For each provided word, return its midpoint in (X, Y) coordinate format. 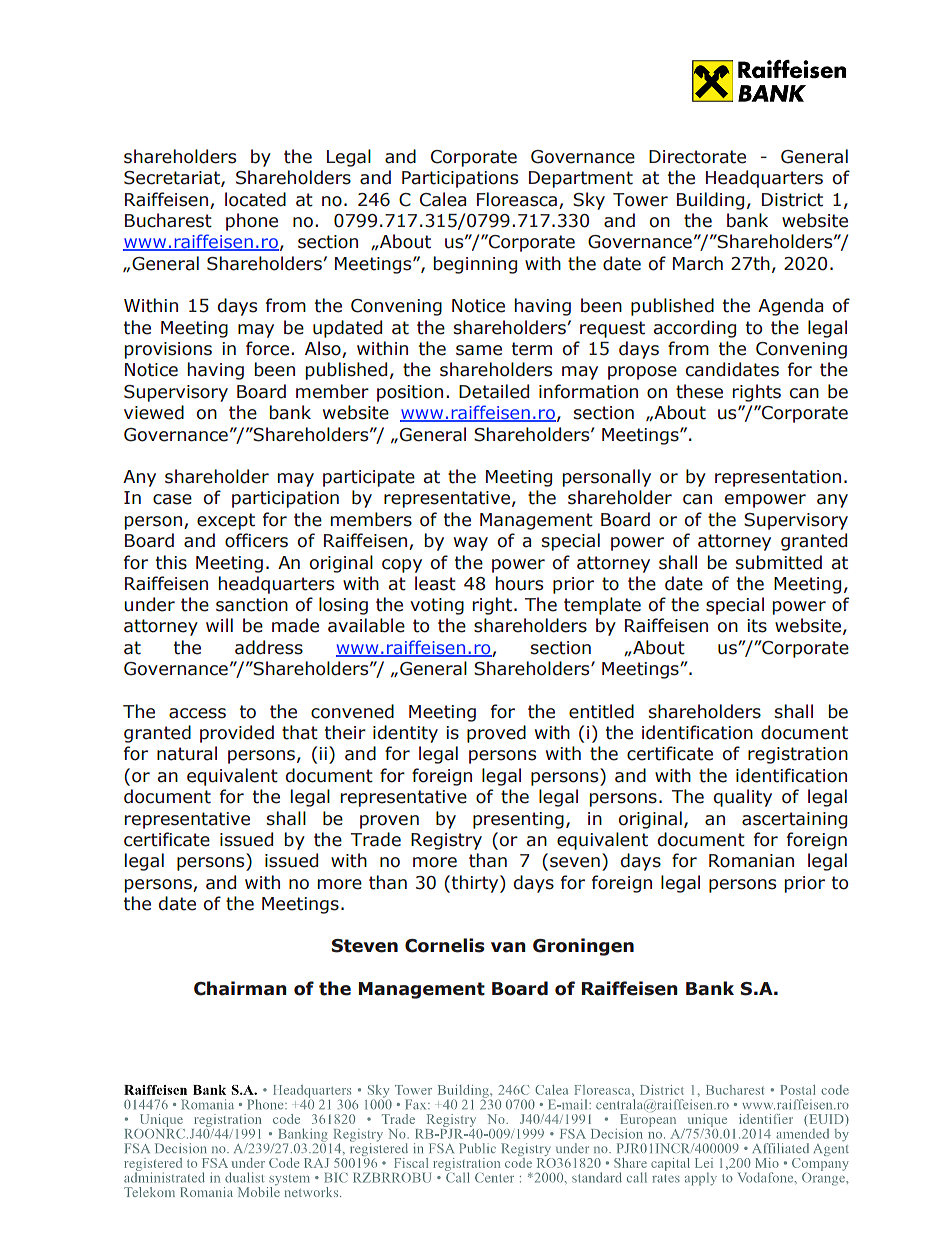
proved (496, 734)
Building (710, 201)
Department (581, 179)
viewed (154, 412)
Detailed (494, 391)
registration (798, 755)
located (255, 199)
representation (778, 478)
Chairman (240, 988)
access (197, 713)
